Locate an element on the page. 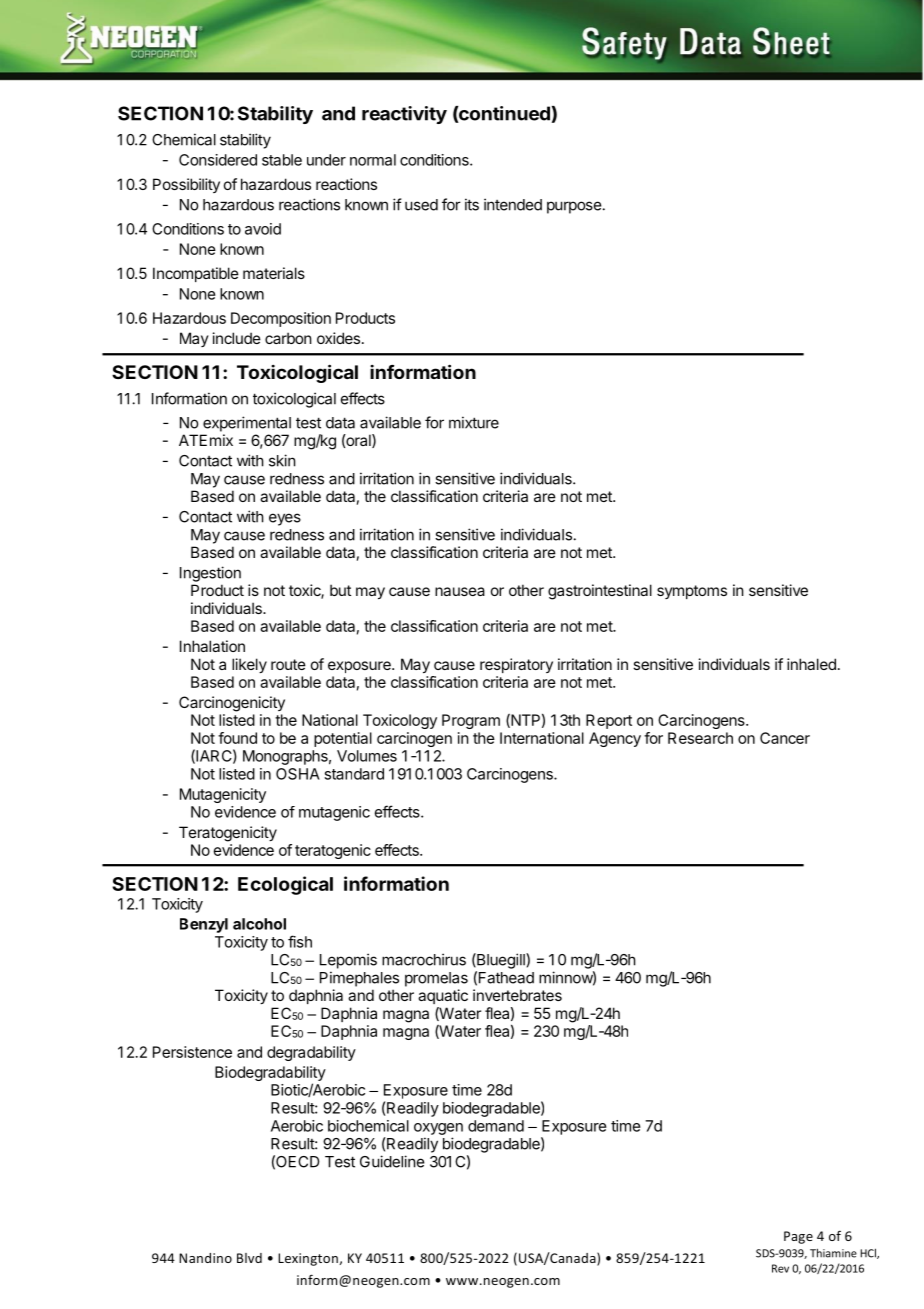 The image size is (924, 1309). symptoms is located at coordinates (692, 592).
